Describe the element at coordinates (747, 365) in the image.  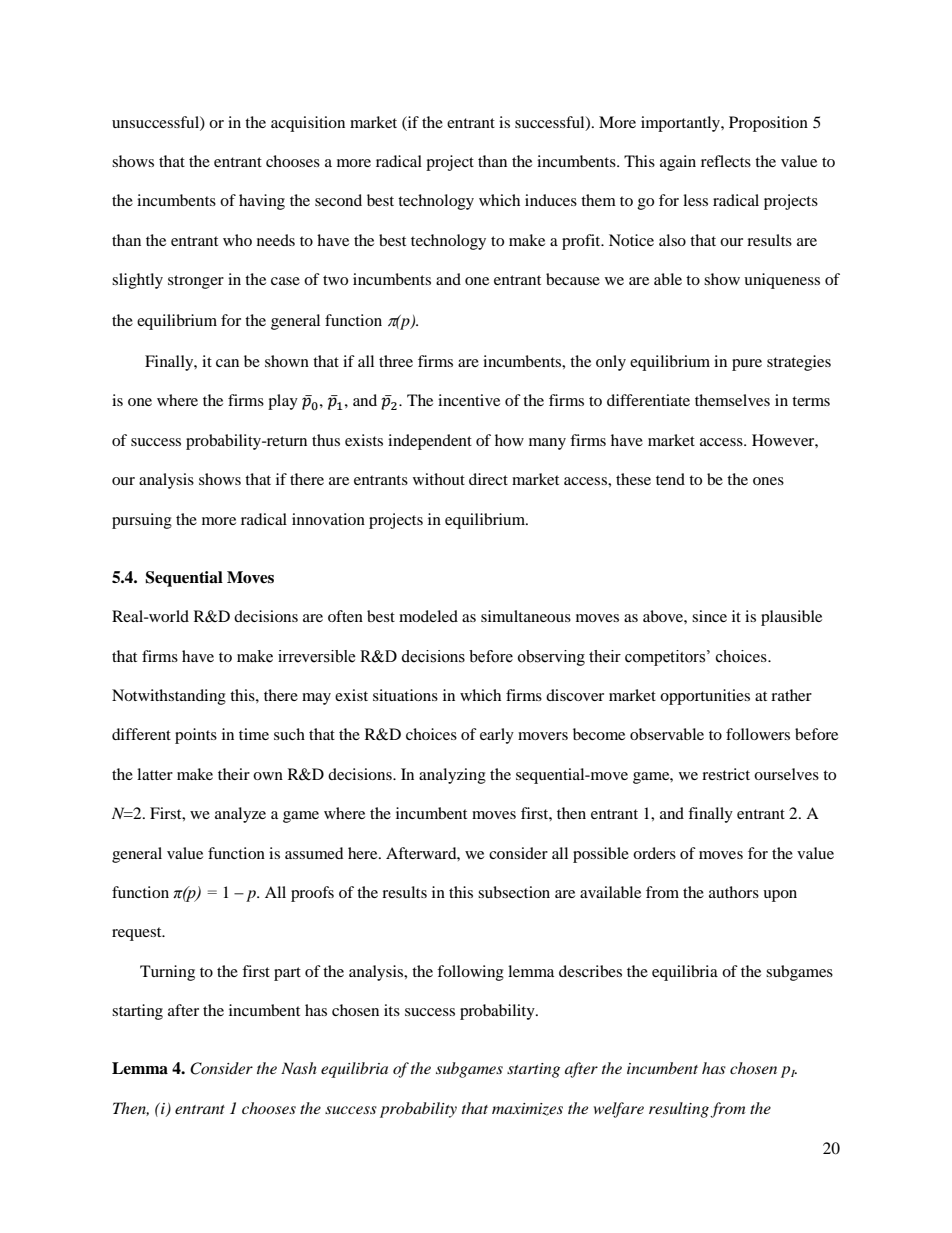
I see `pure` at that location.
